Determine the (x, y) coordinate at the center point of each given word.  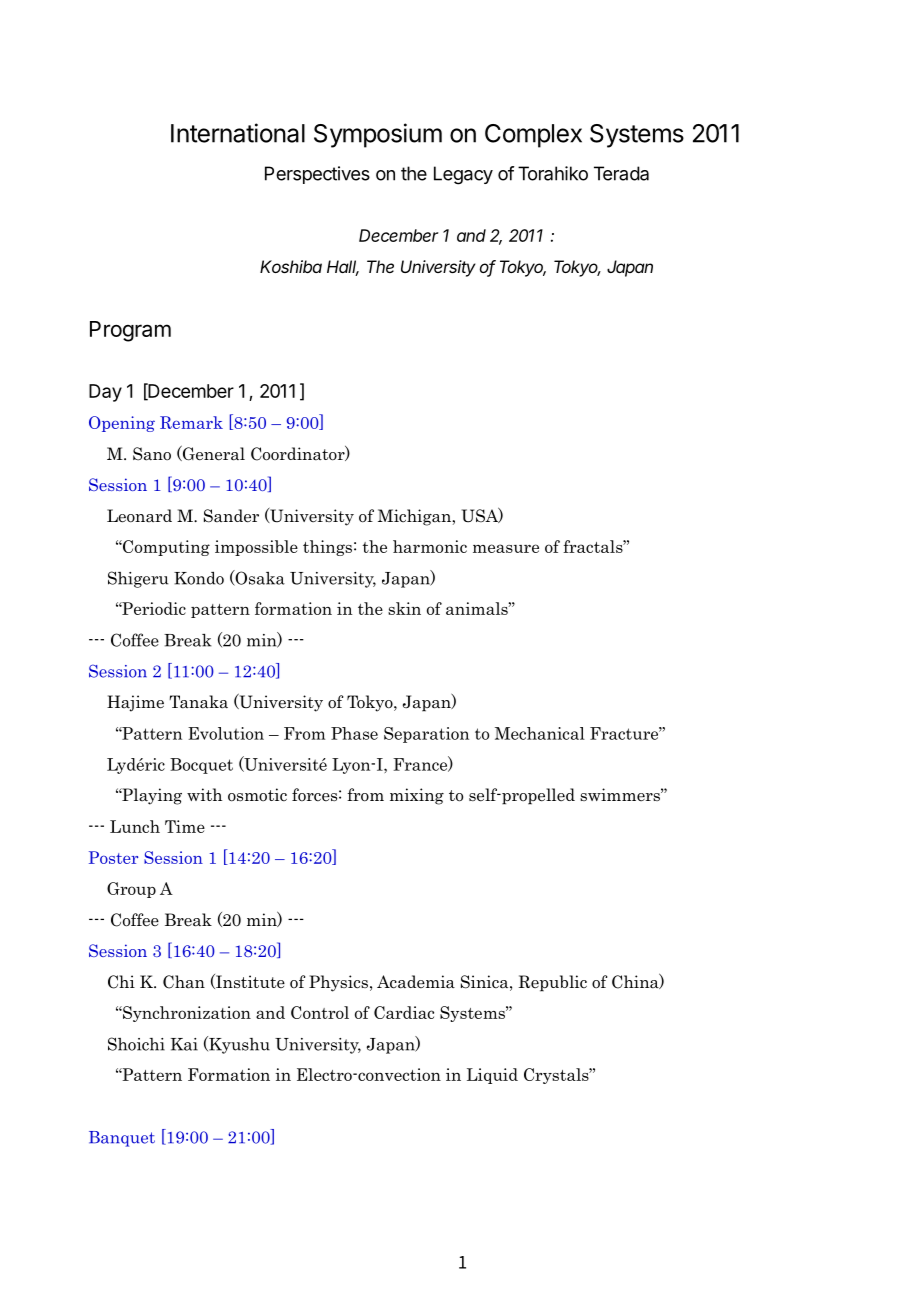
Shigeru (138, 579)
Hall (343, 268)
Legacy (463, 175)
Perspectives (317, 175)
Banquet (122, 1139)
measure (506, 548)
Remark (191, 422)
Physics (338, 983)
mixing (417, 796)
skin (404, 608)
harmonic (430, 546)
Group (131, 890)
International (238, 133)
